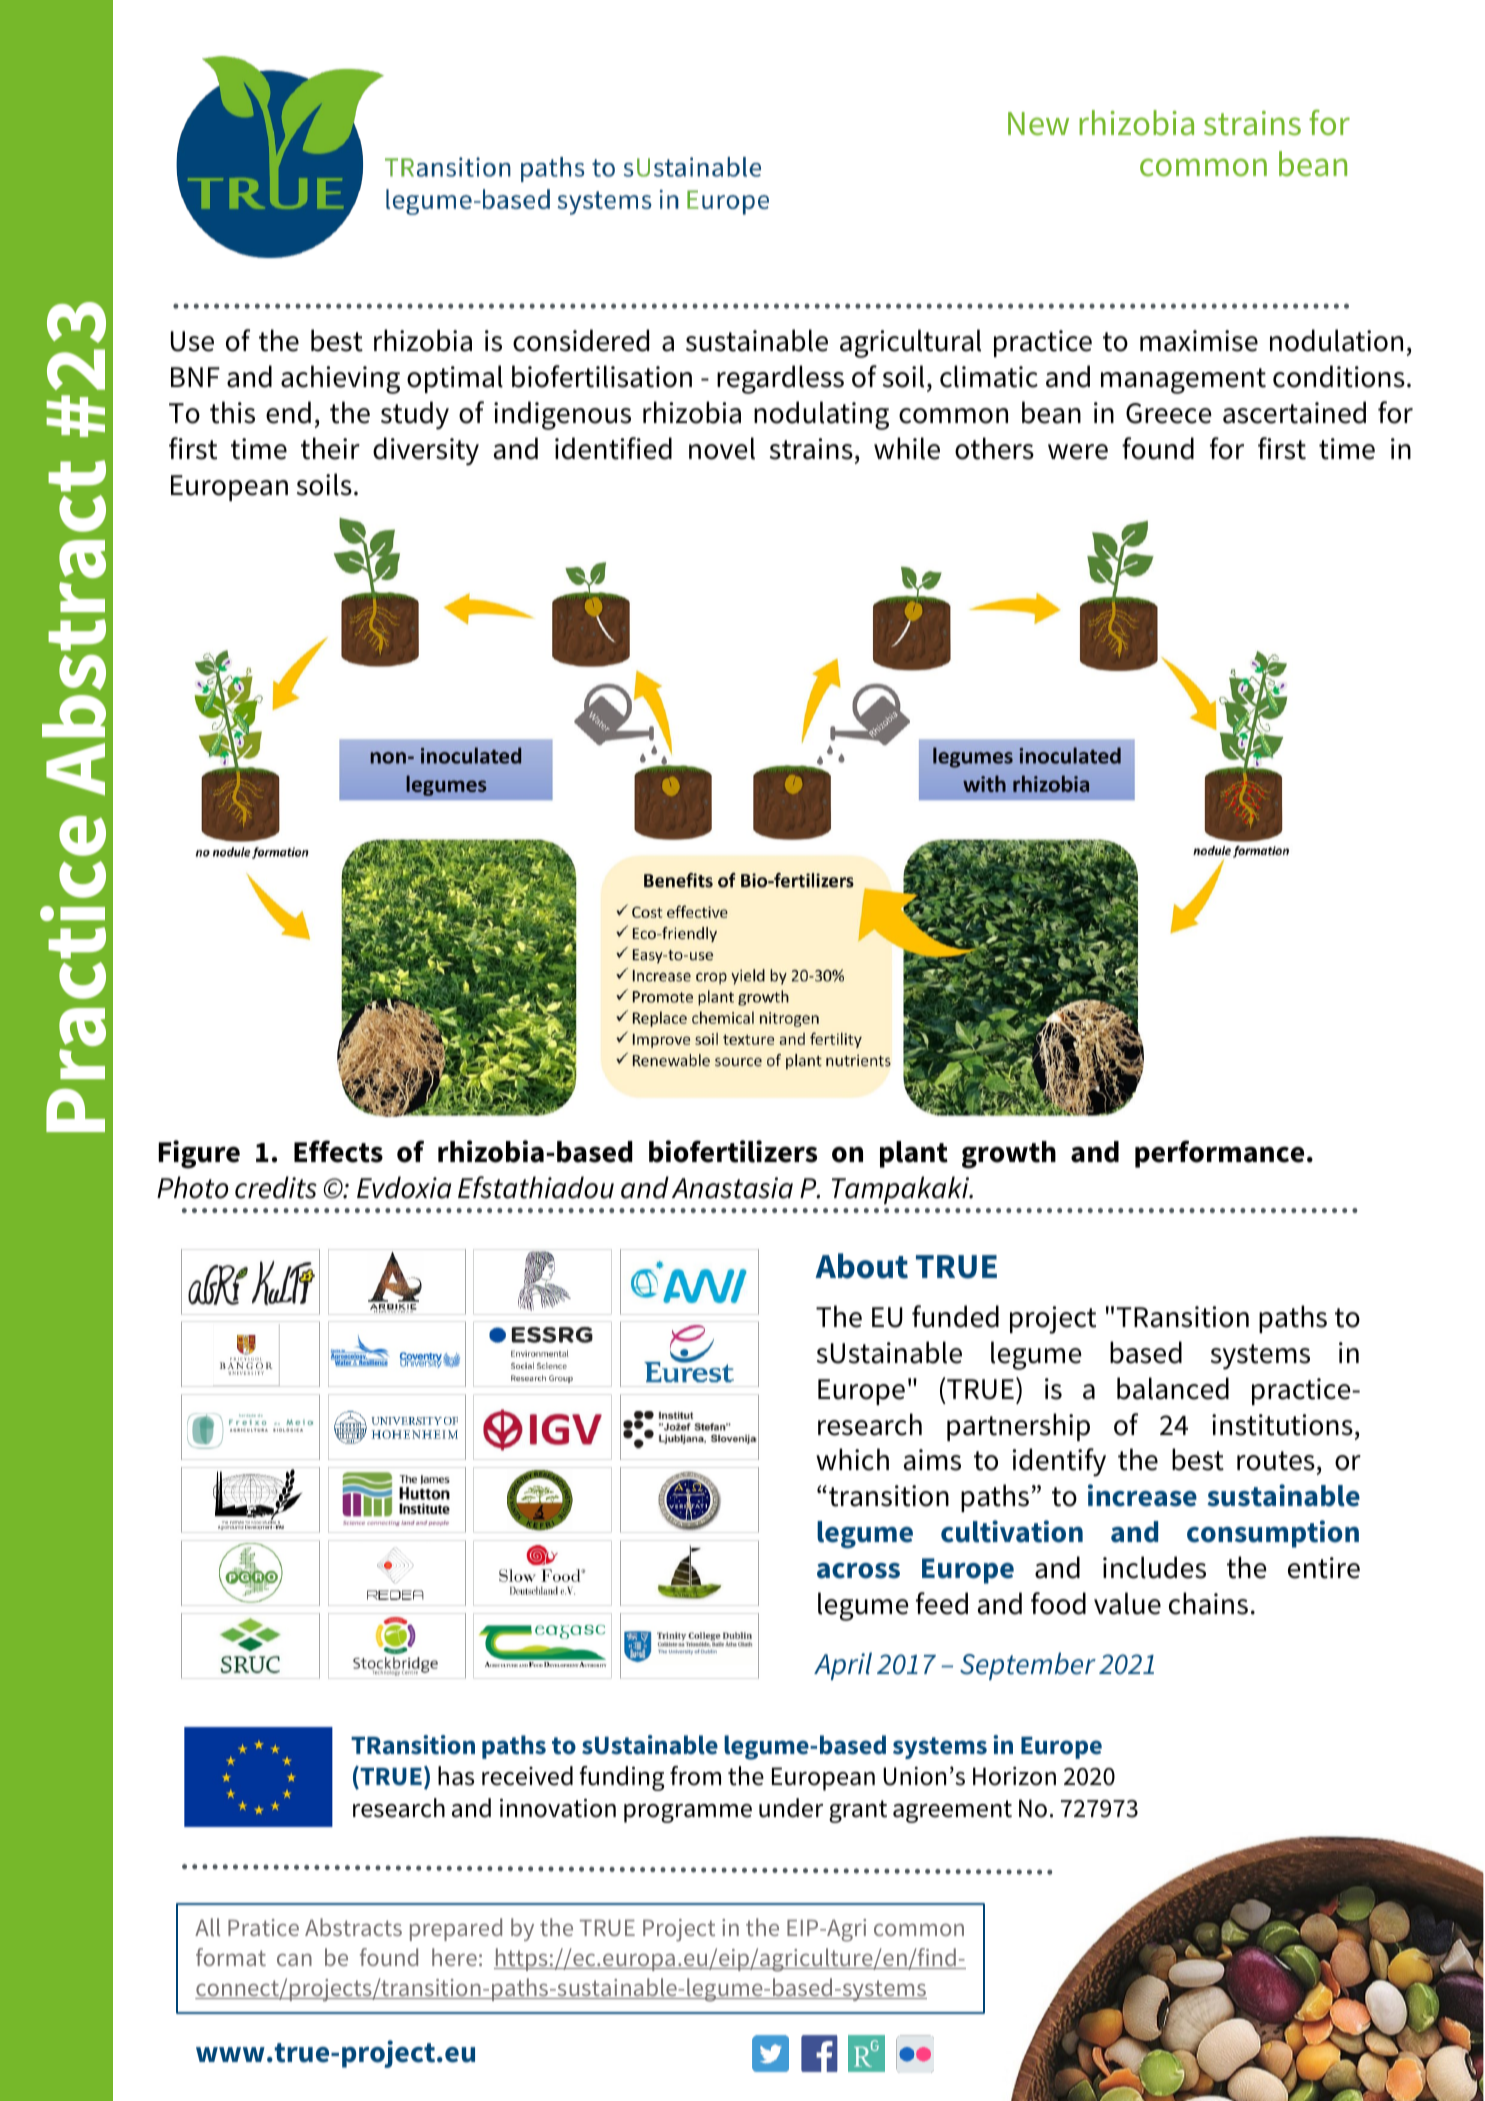 The width and height of the screenshot is (1485, 2101). What do you see at coordinates (791, 1808) in the screenshot?
I see `under` at bounding box center [791, 1808].
